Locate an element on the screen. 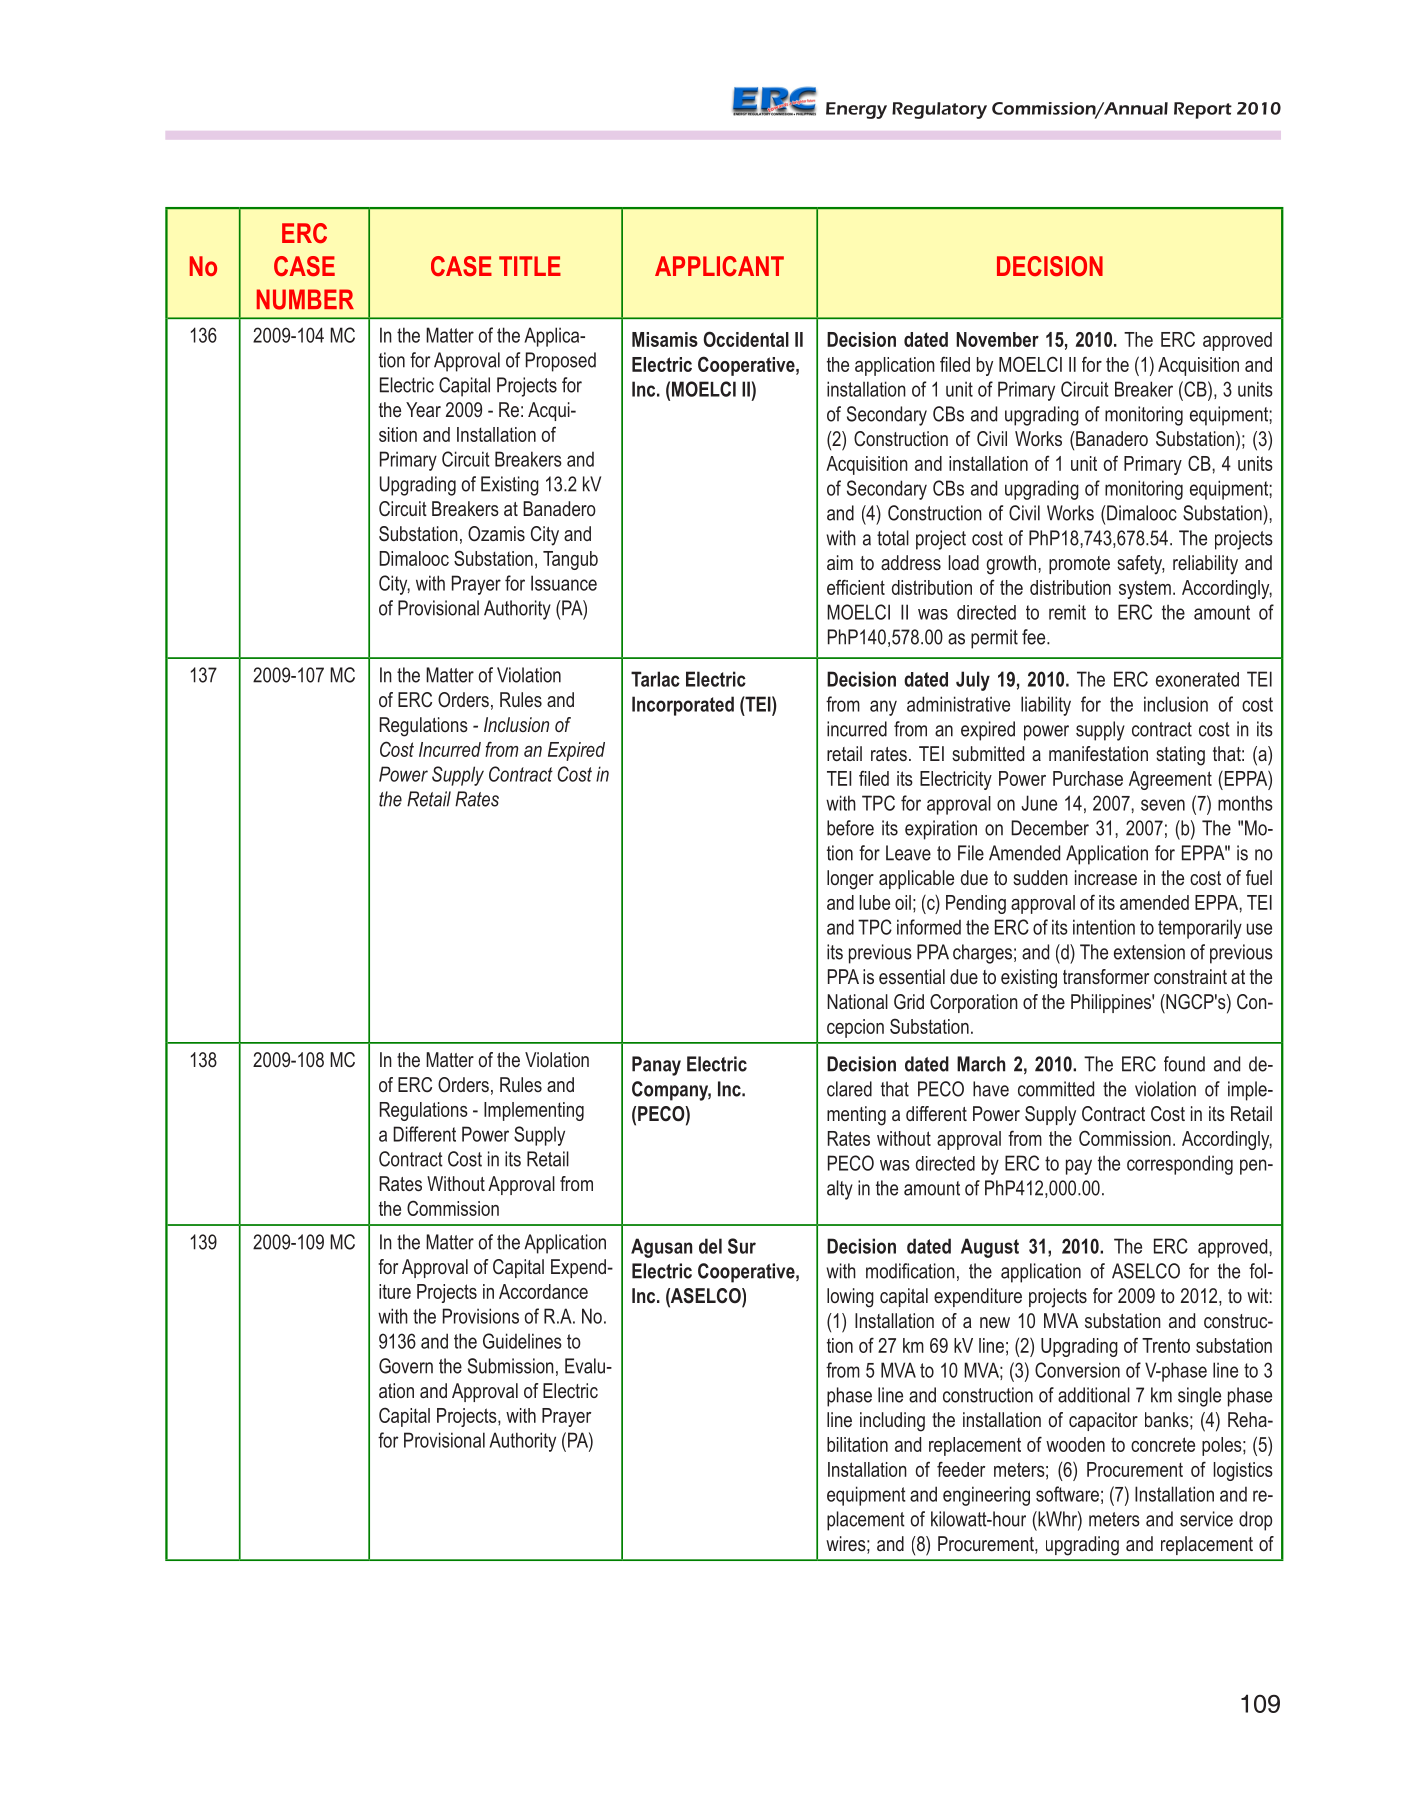 This screenshot has height=1818, width=1405. including is located at coordinates (892, 1422).
